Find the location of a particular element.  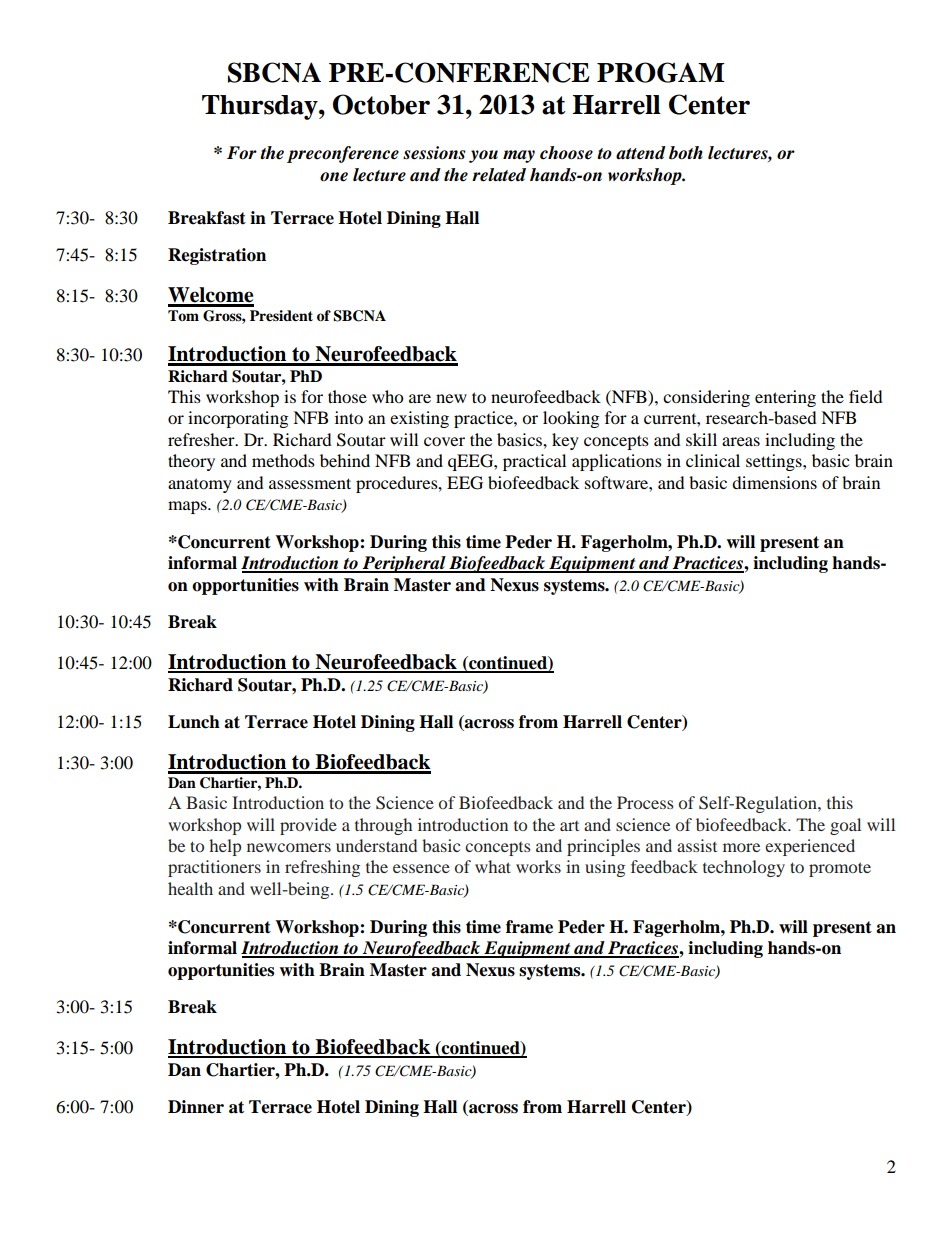

entering is located at coordinates (785, 398).
